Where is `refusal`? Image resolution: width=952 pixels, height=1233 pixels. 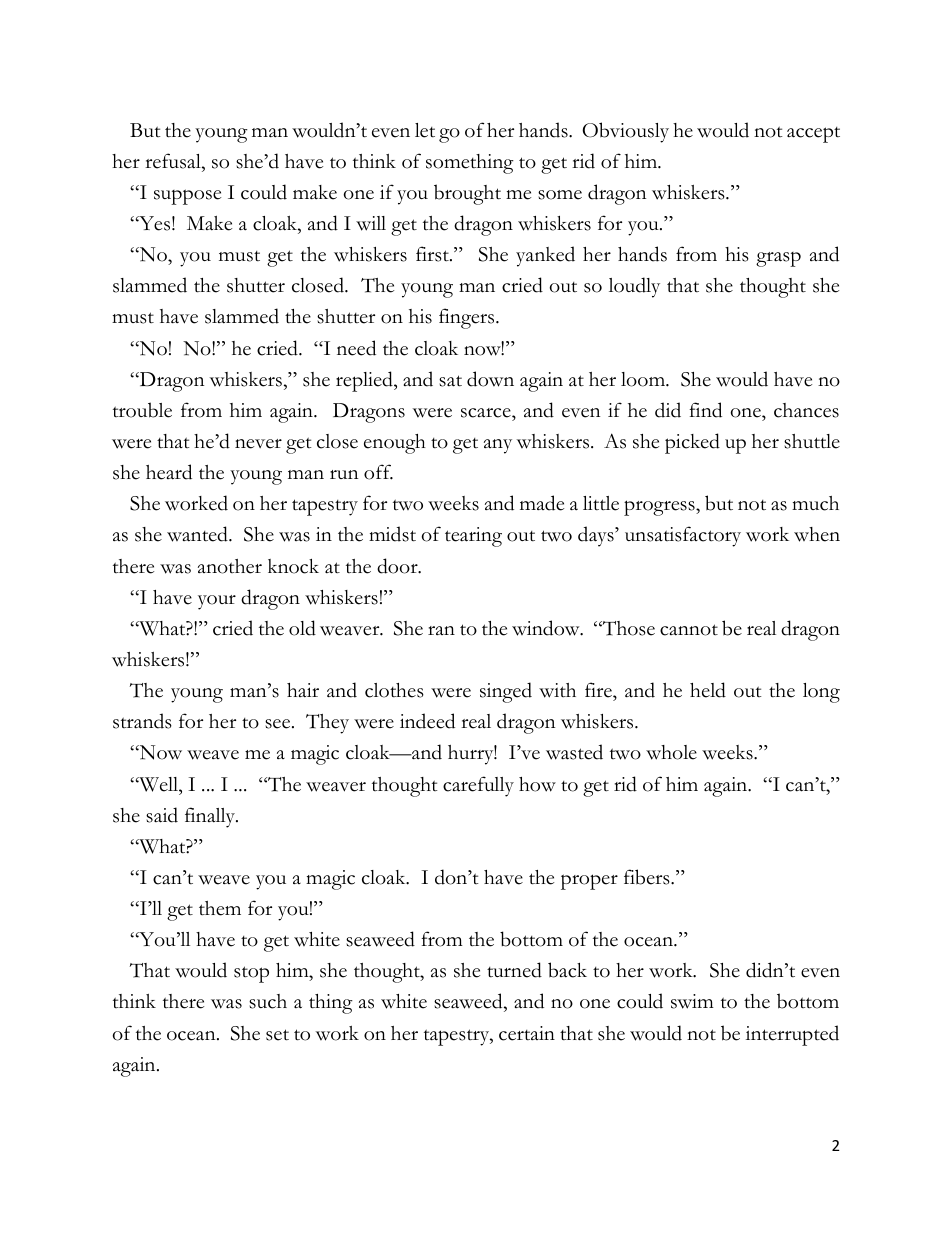
refusal is located at coordinates (174, 161).
